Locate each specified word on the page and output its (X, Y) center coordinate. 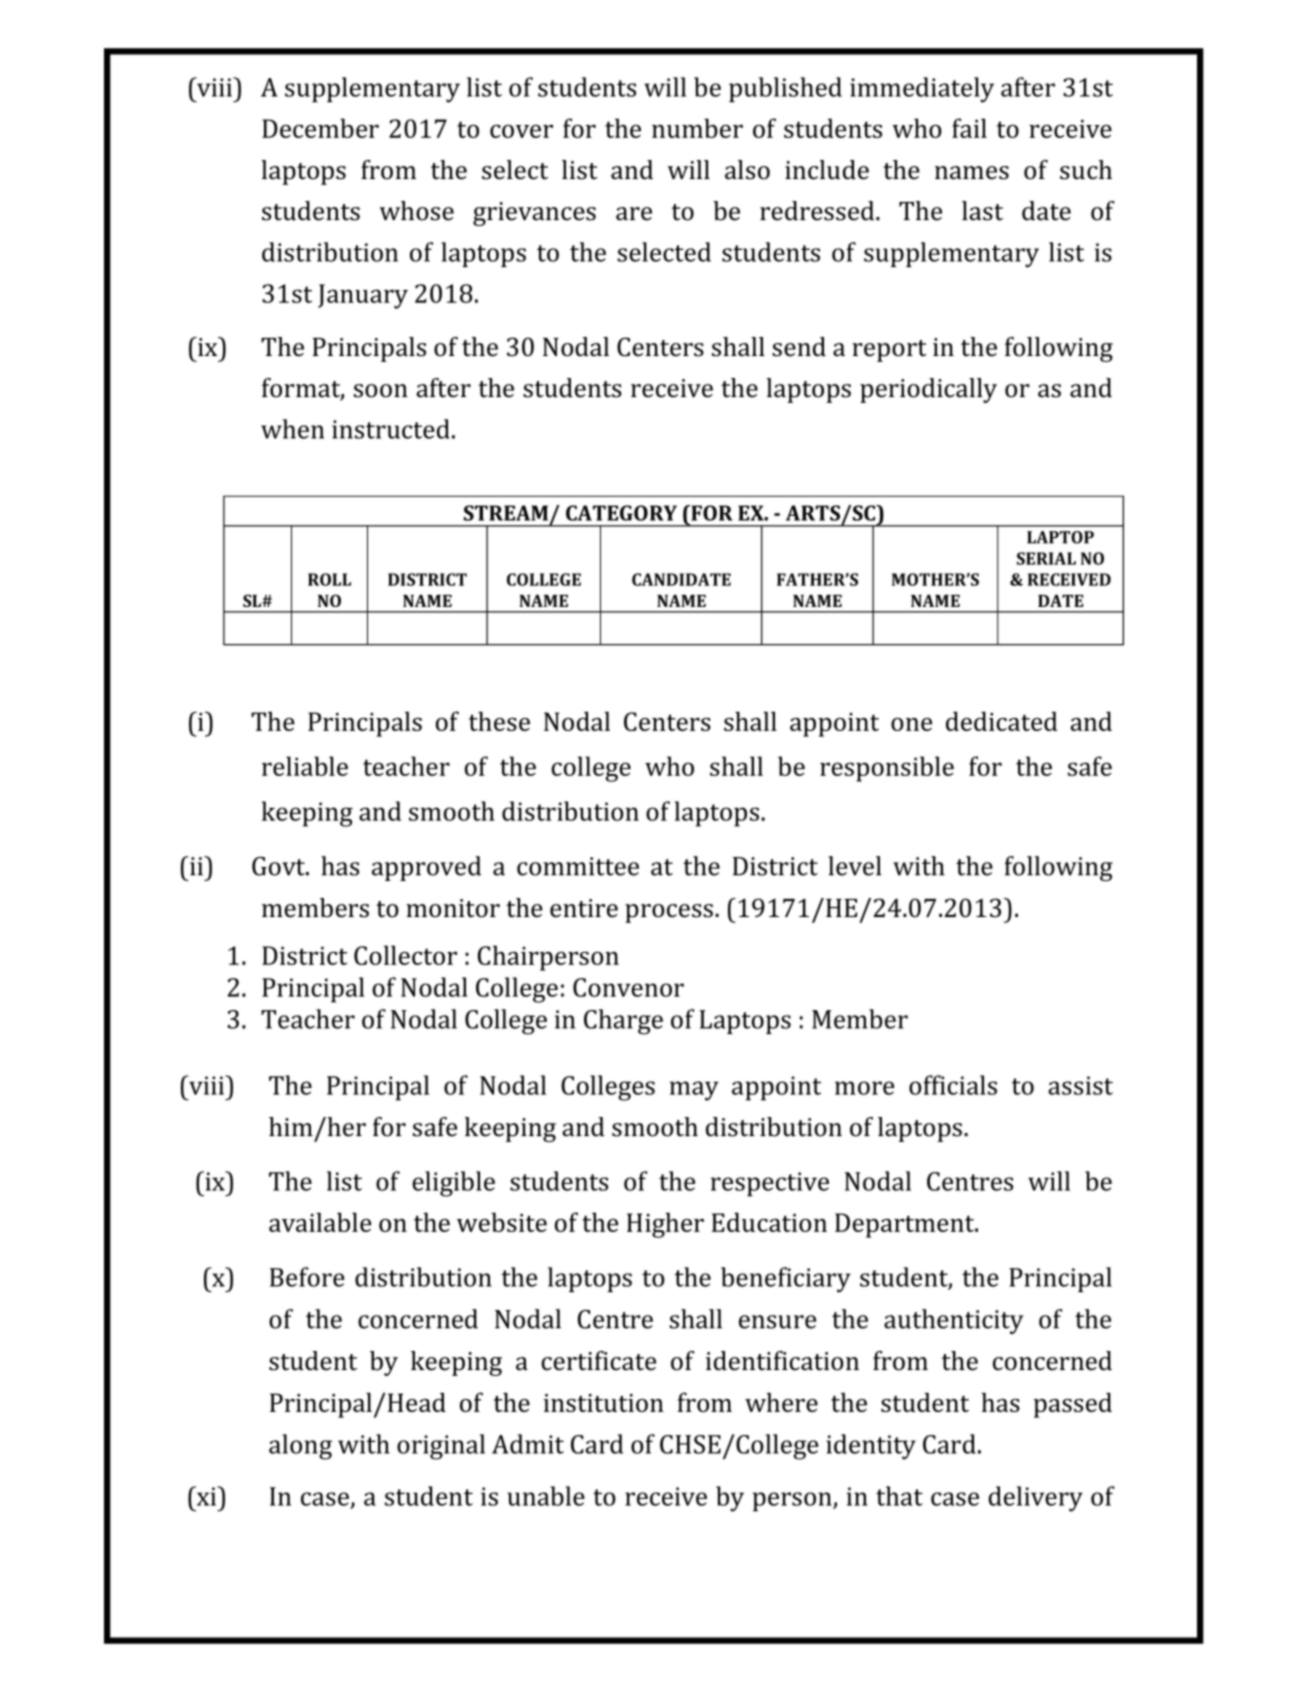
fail (969, 128)
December (320, 128)
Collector (405, 955)
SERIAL (1046, 558)
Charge (623, 1022)
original (441, 1447)
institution (604, 1403)
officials (953, 1085)
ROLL (329, 579)
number (697, 128)
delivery (1035, 1499)
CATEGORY (621, 513)
